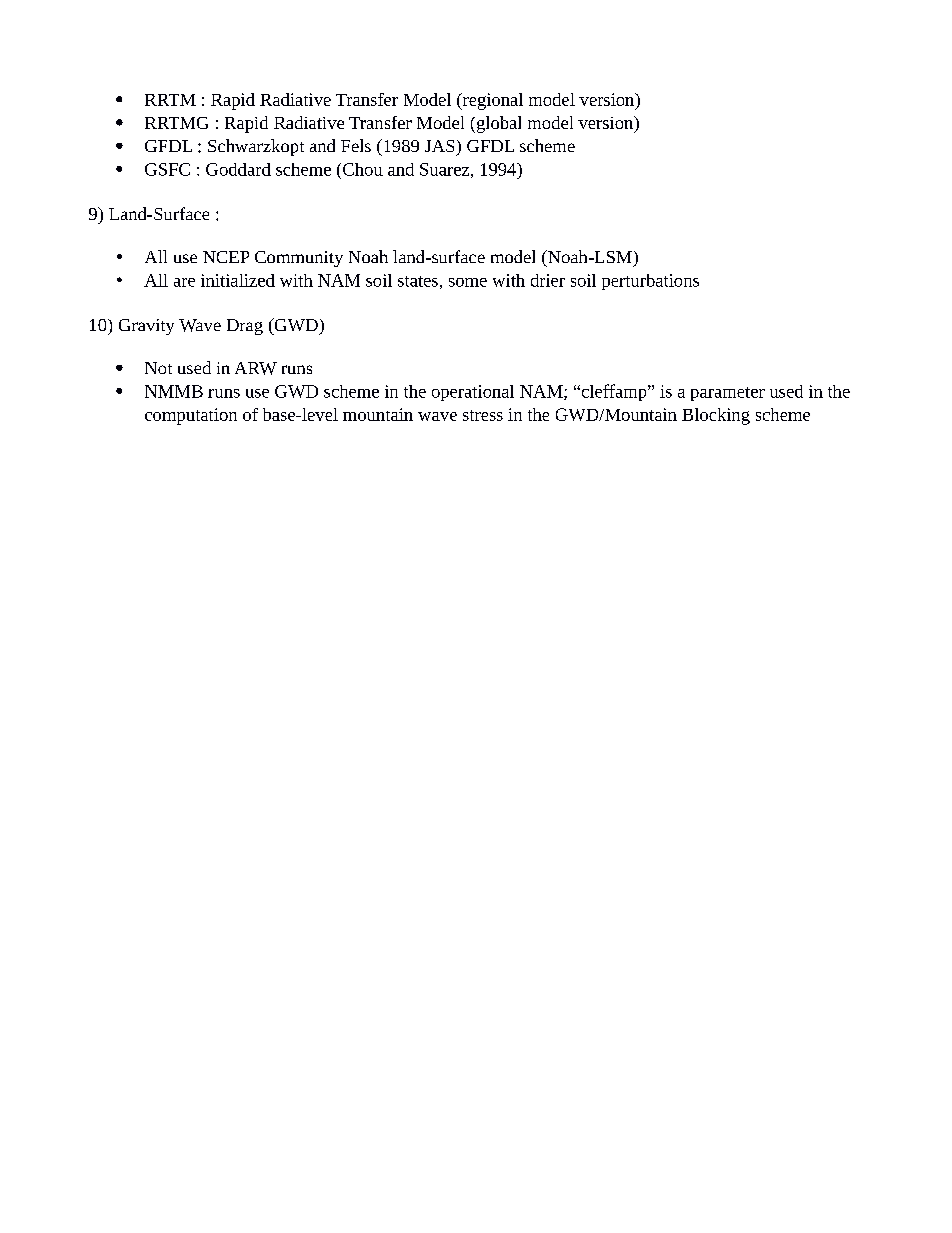  Describe the element at coordinates (245, 327) in the page. I see `Drag` at that location.
